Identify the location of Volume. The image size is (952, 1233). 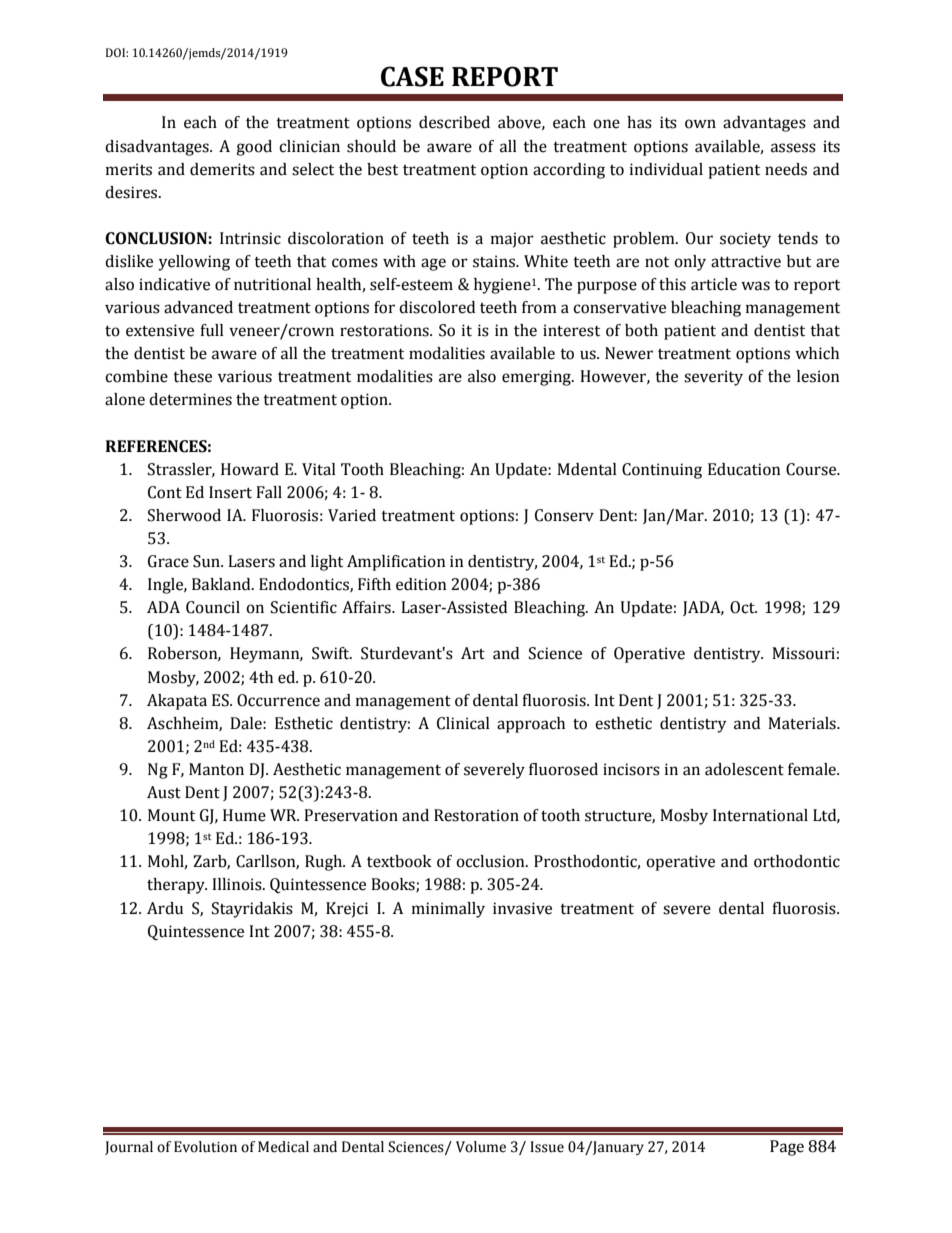
(481, 1147).
